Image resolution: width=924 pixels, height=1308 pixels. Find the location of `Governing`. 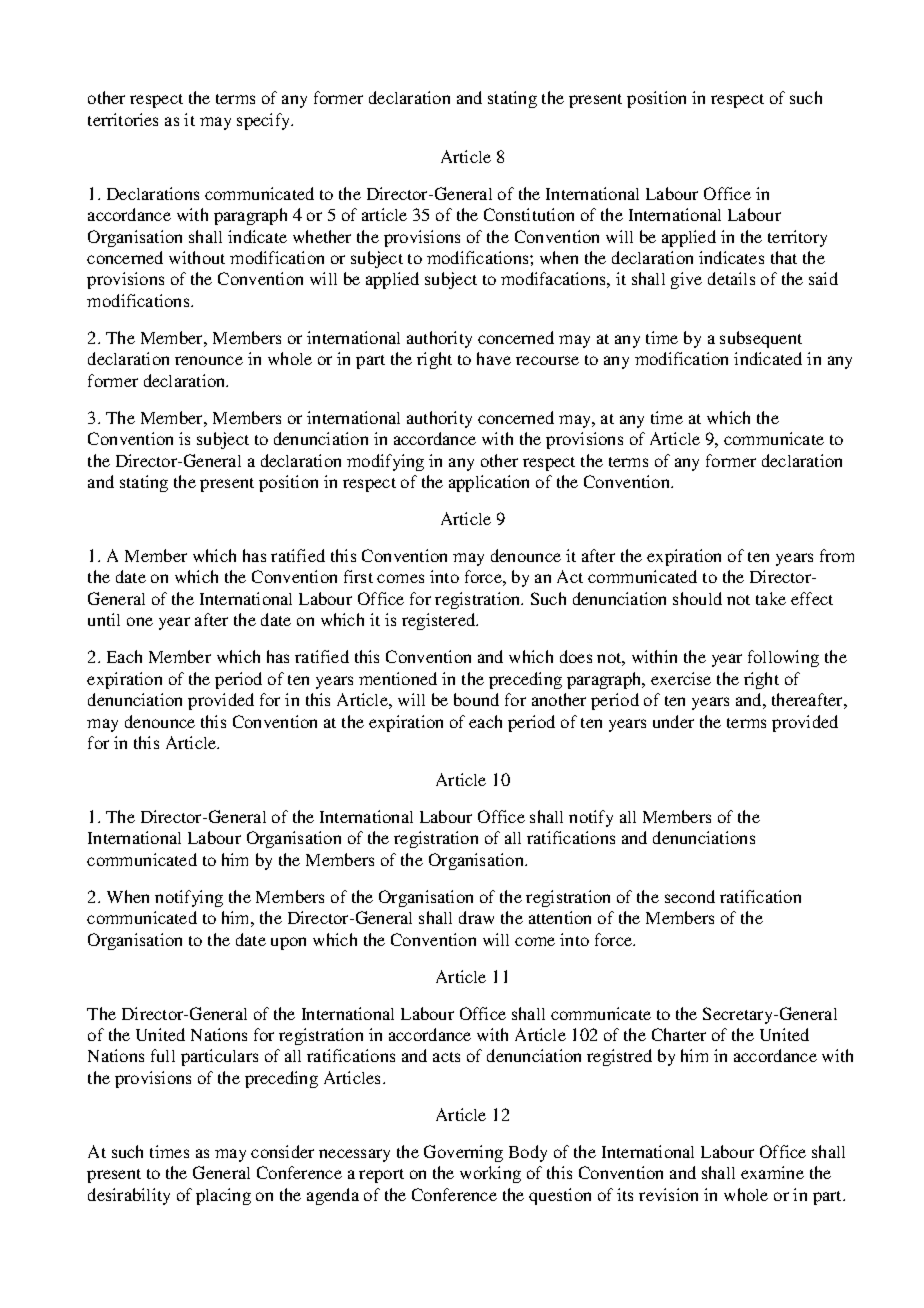

Governing is located at coordinates (463, 1153).
